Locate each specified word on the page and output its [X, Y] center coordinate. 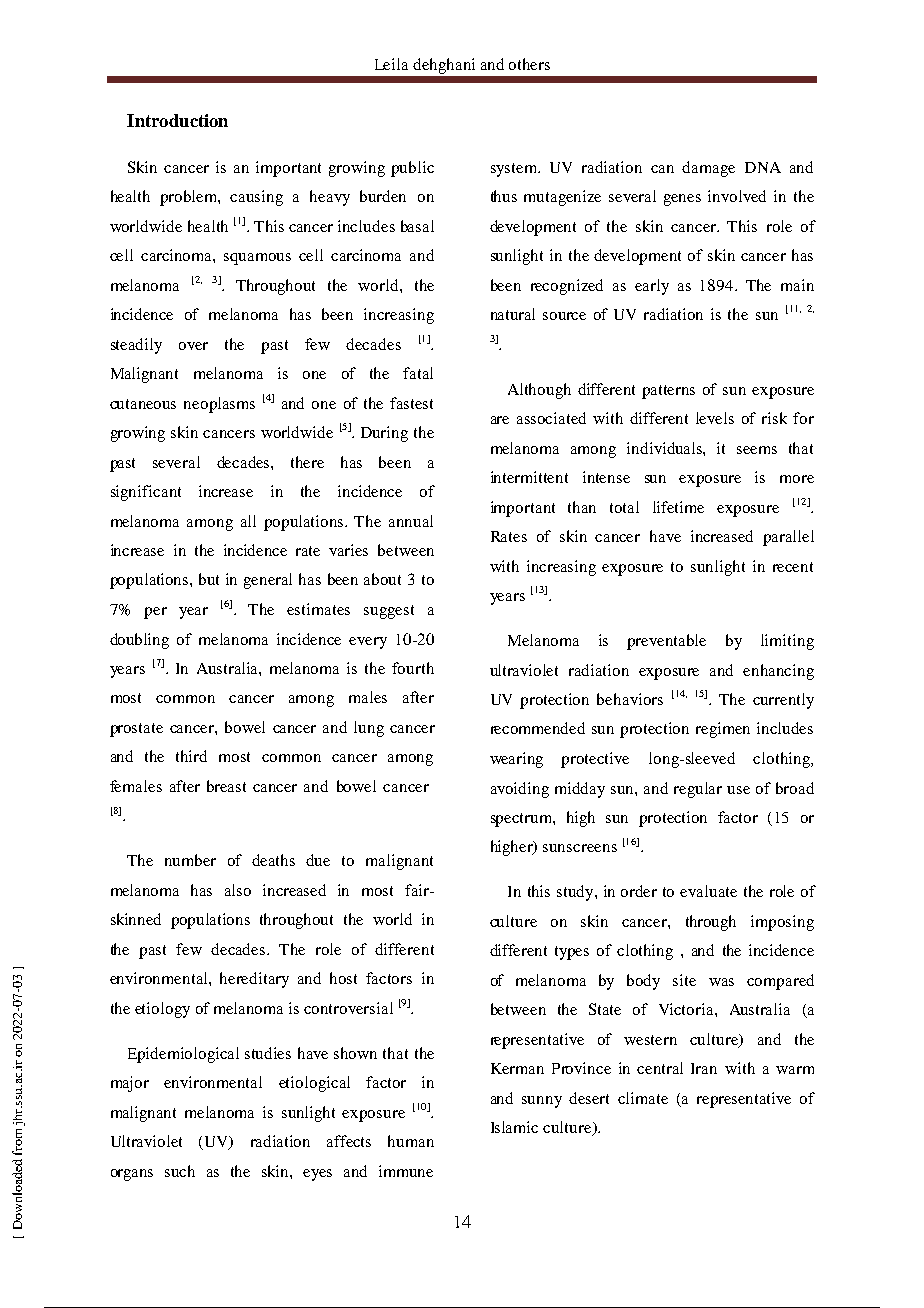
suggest [389, 612]
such [180, 1171]
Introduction [177, 120]
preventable [666, 642]
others [529, 64]
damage [708, 169]
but [209, 579]
